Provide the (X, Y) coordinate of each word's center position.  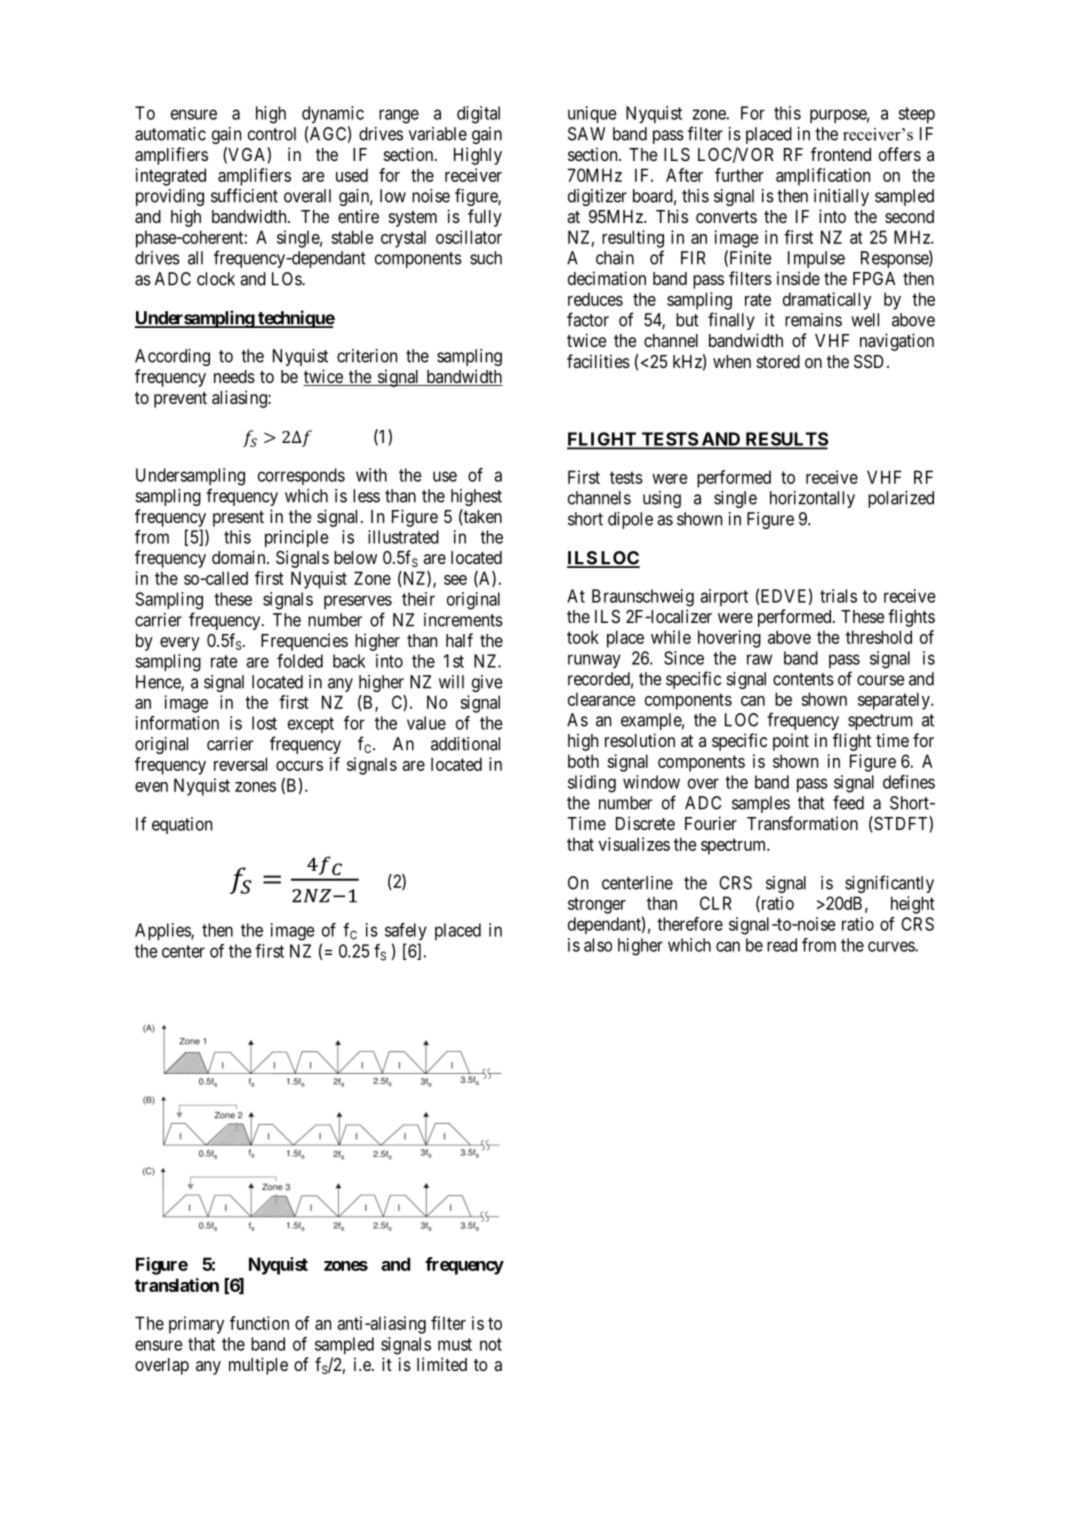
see (455, 580)
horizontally (812, 499)
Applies (163, 931)
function (259, 1323)
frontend (841, 154)
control (272, 134)
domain (240, 557)
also (598, 945)
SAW (586, 134)
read (782, 945)
